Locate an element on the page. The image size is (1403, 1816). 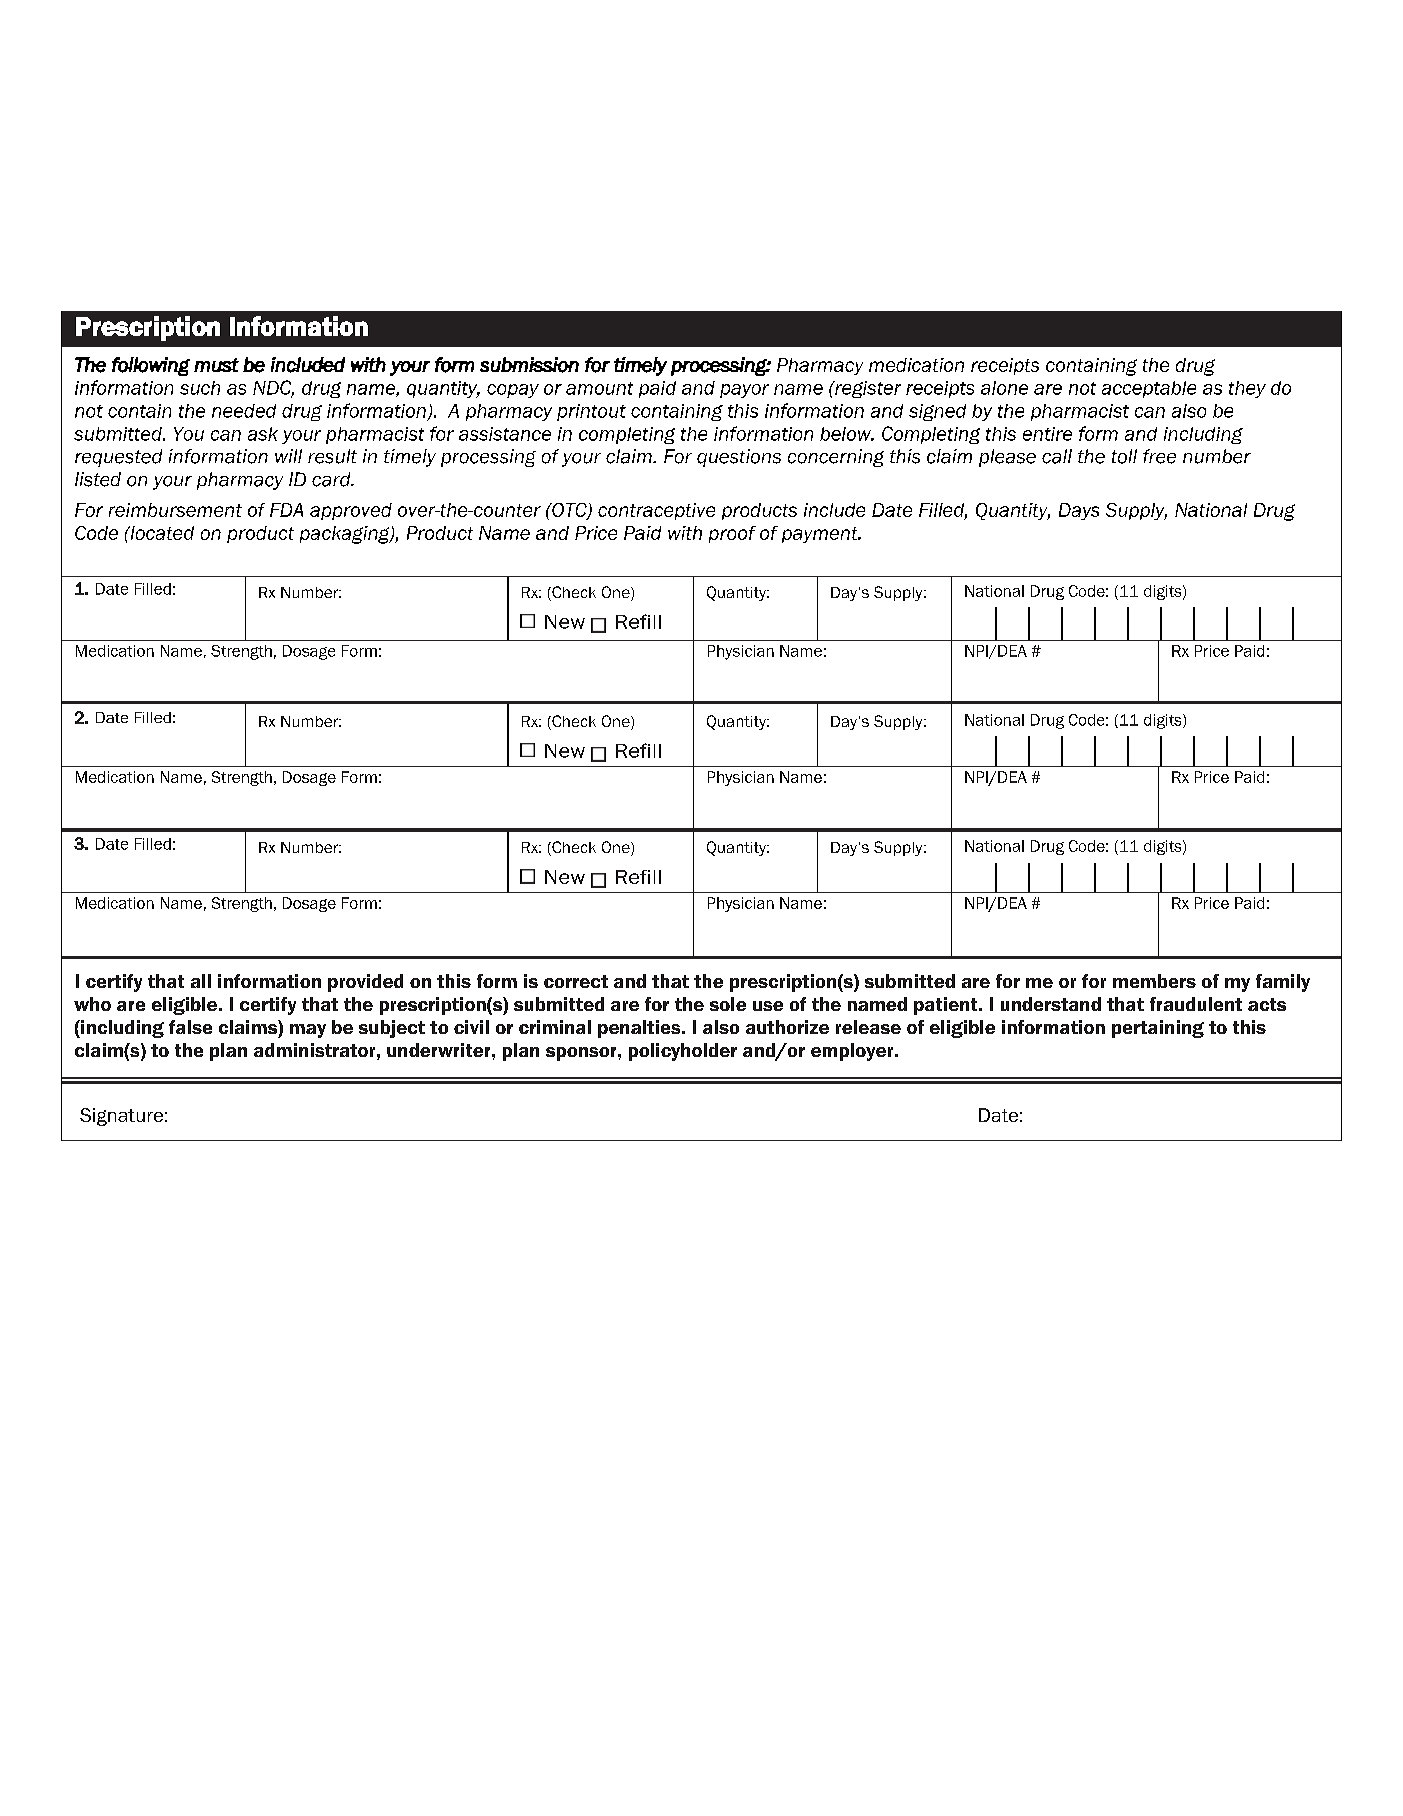
policyholder is located at coordinates (683, 1052).
